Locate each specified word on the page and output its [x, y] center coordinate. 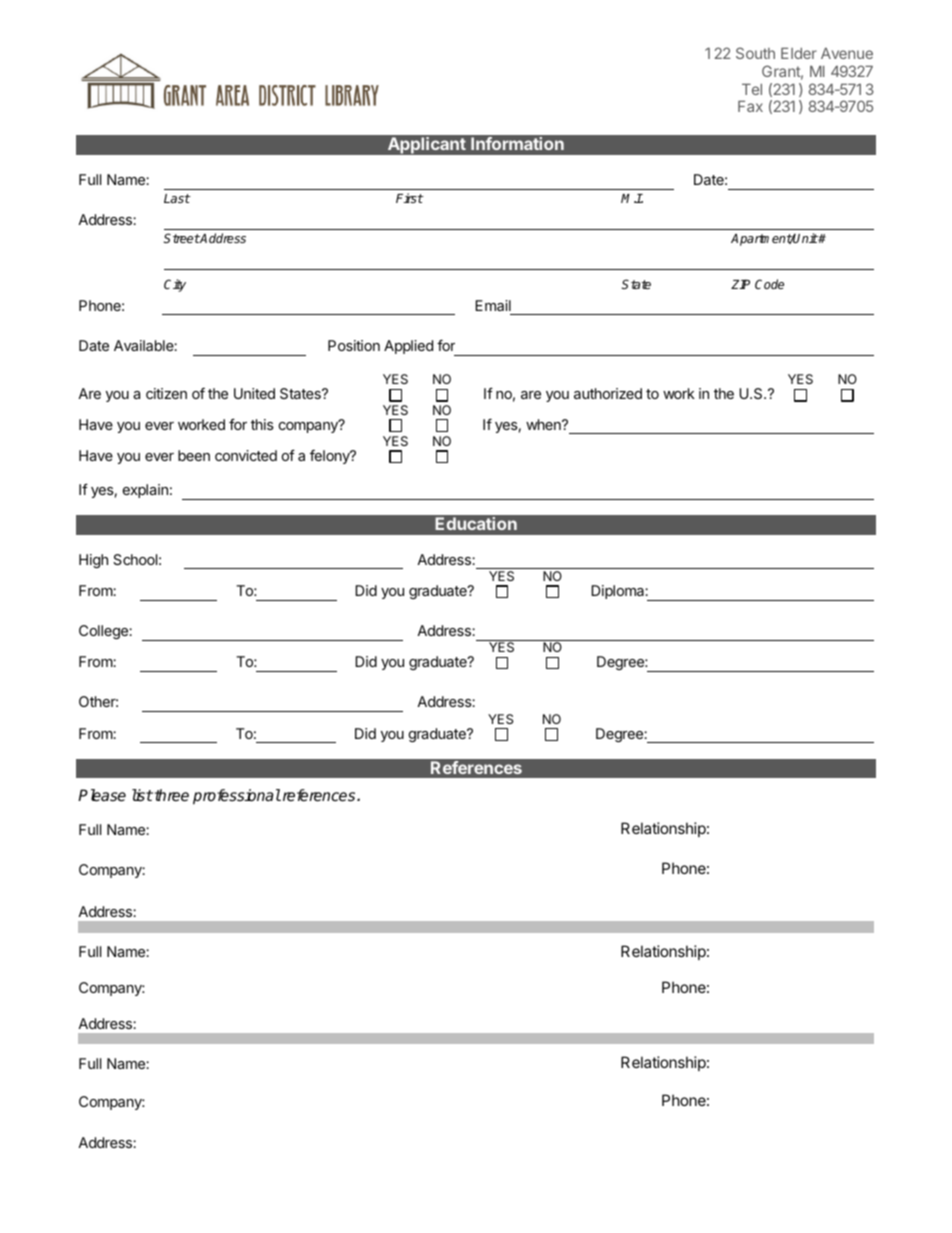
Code [769, 284]
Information [517, 143]
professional [237, 797]
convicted [246, 455]
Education [476, 523]
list [142, 795]
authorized [608, 393]
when [544, 424]
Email [493, 305]
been [194, 455]
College [104, 632]
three [172, 795]
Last [177, 198]
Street [181, 238]
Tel [752, 89]
